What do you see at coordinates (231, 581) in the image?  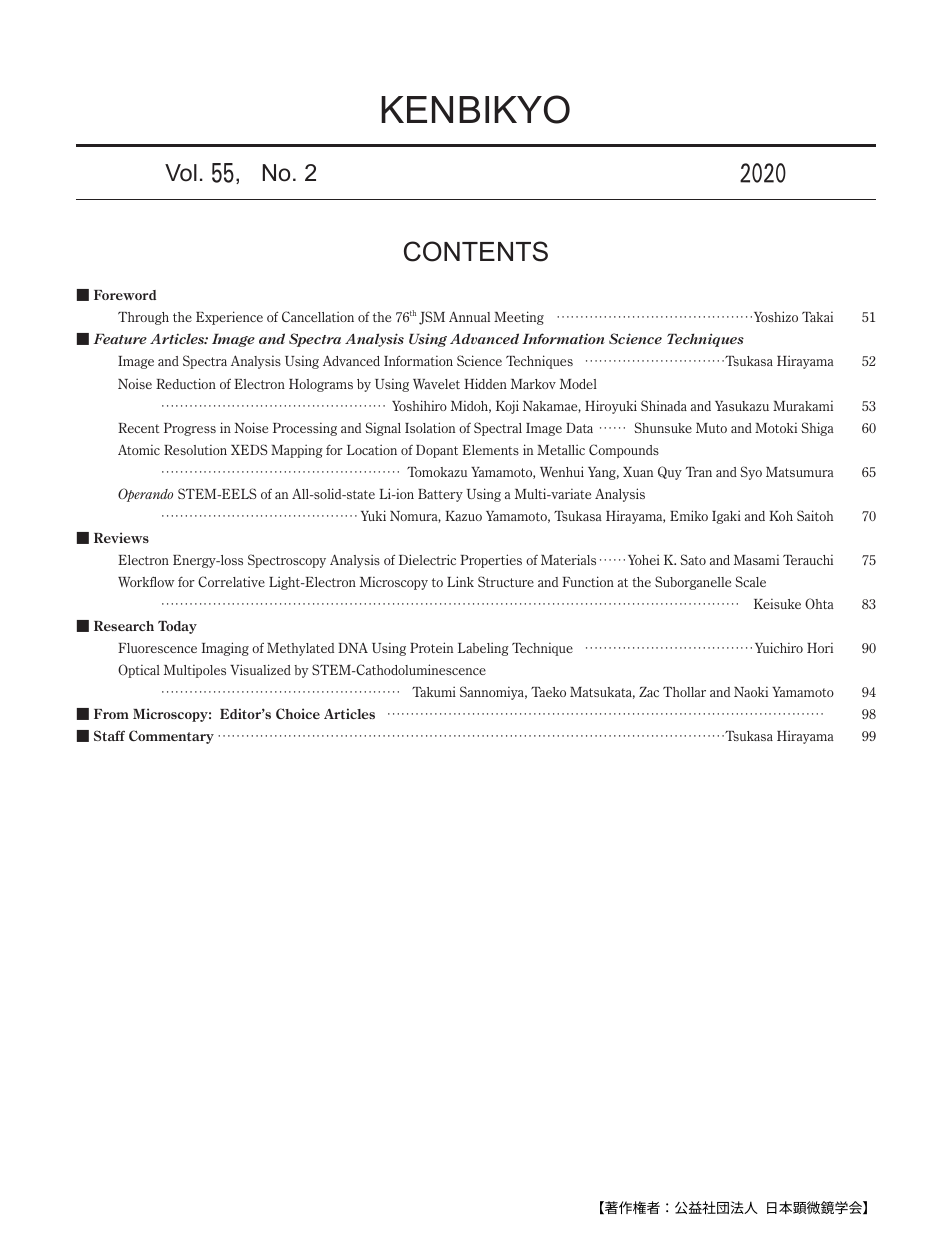 I see `Correlative` at bounding box center [231, 581].
